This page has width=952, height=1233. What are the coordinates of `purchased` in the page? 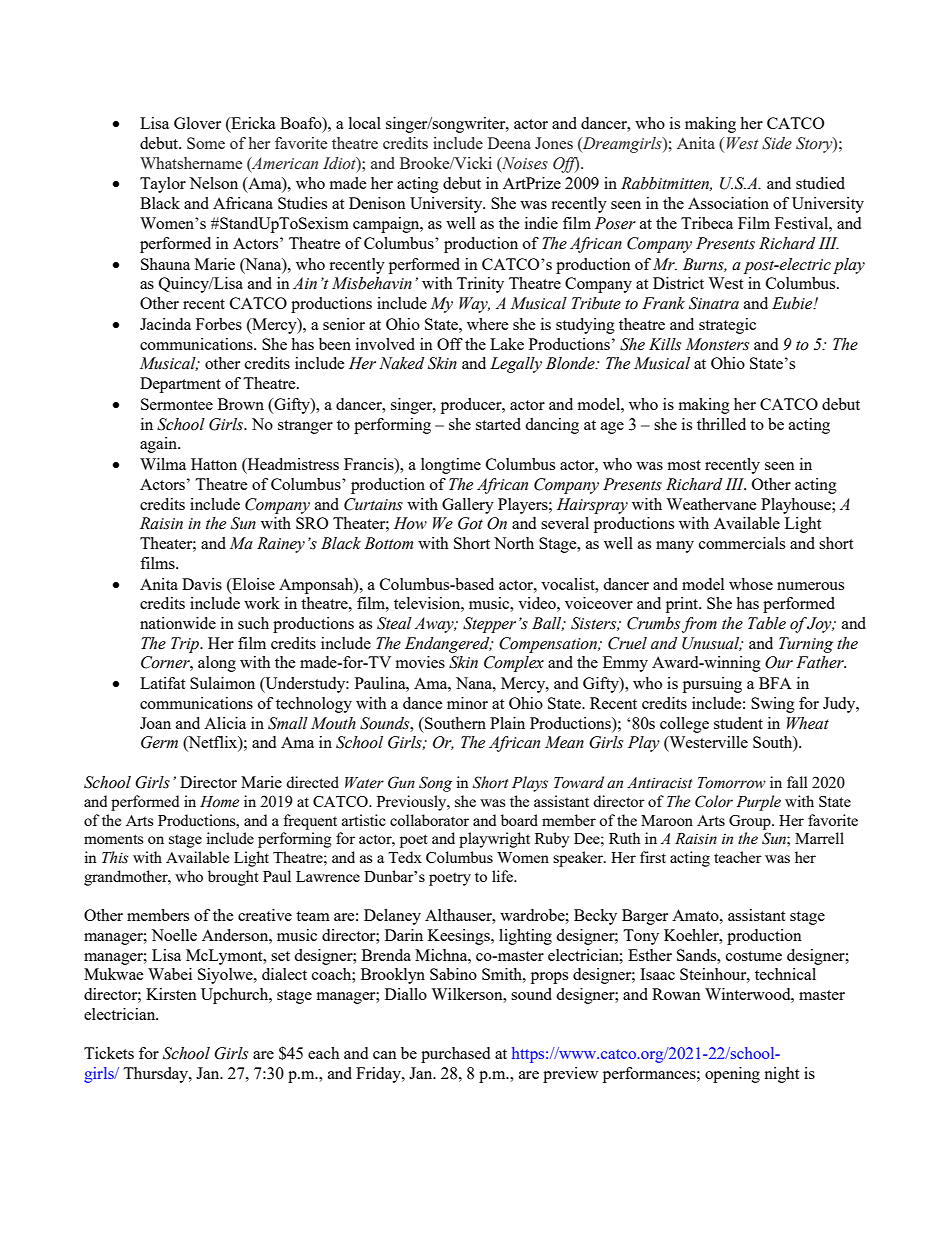 It's located at (455, 1055).
